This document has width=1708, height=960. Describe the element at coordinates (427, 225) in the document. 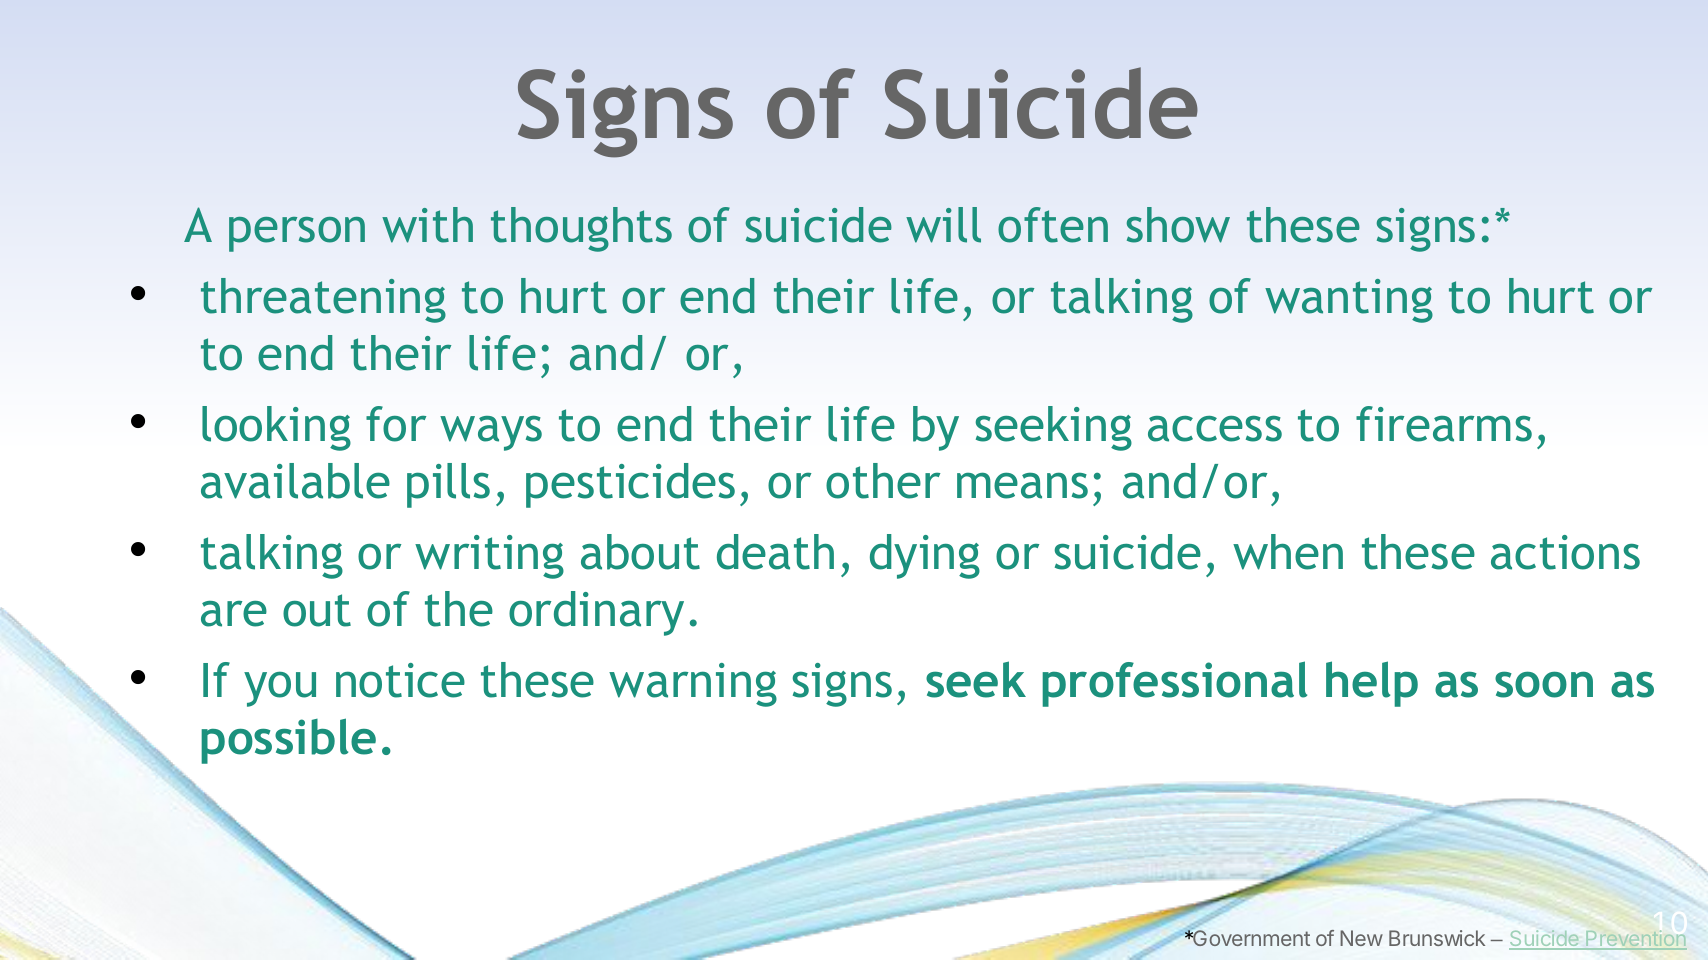

I see `with` at that location.
